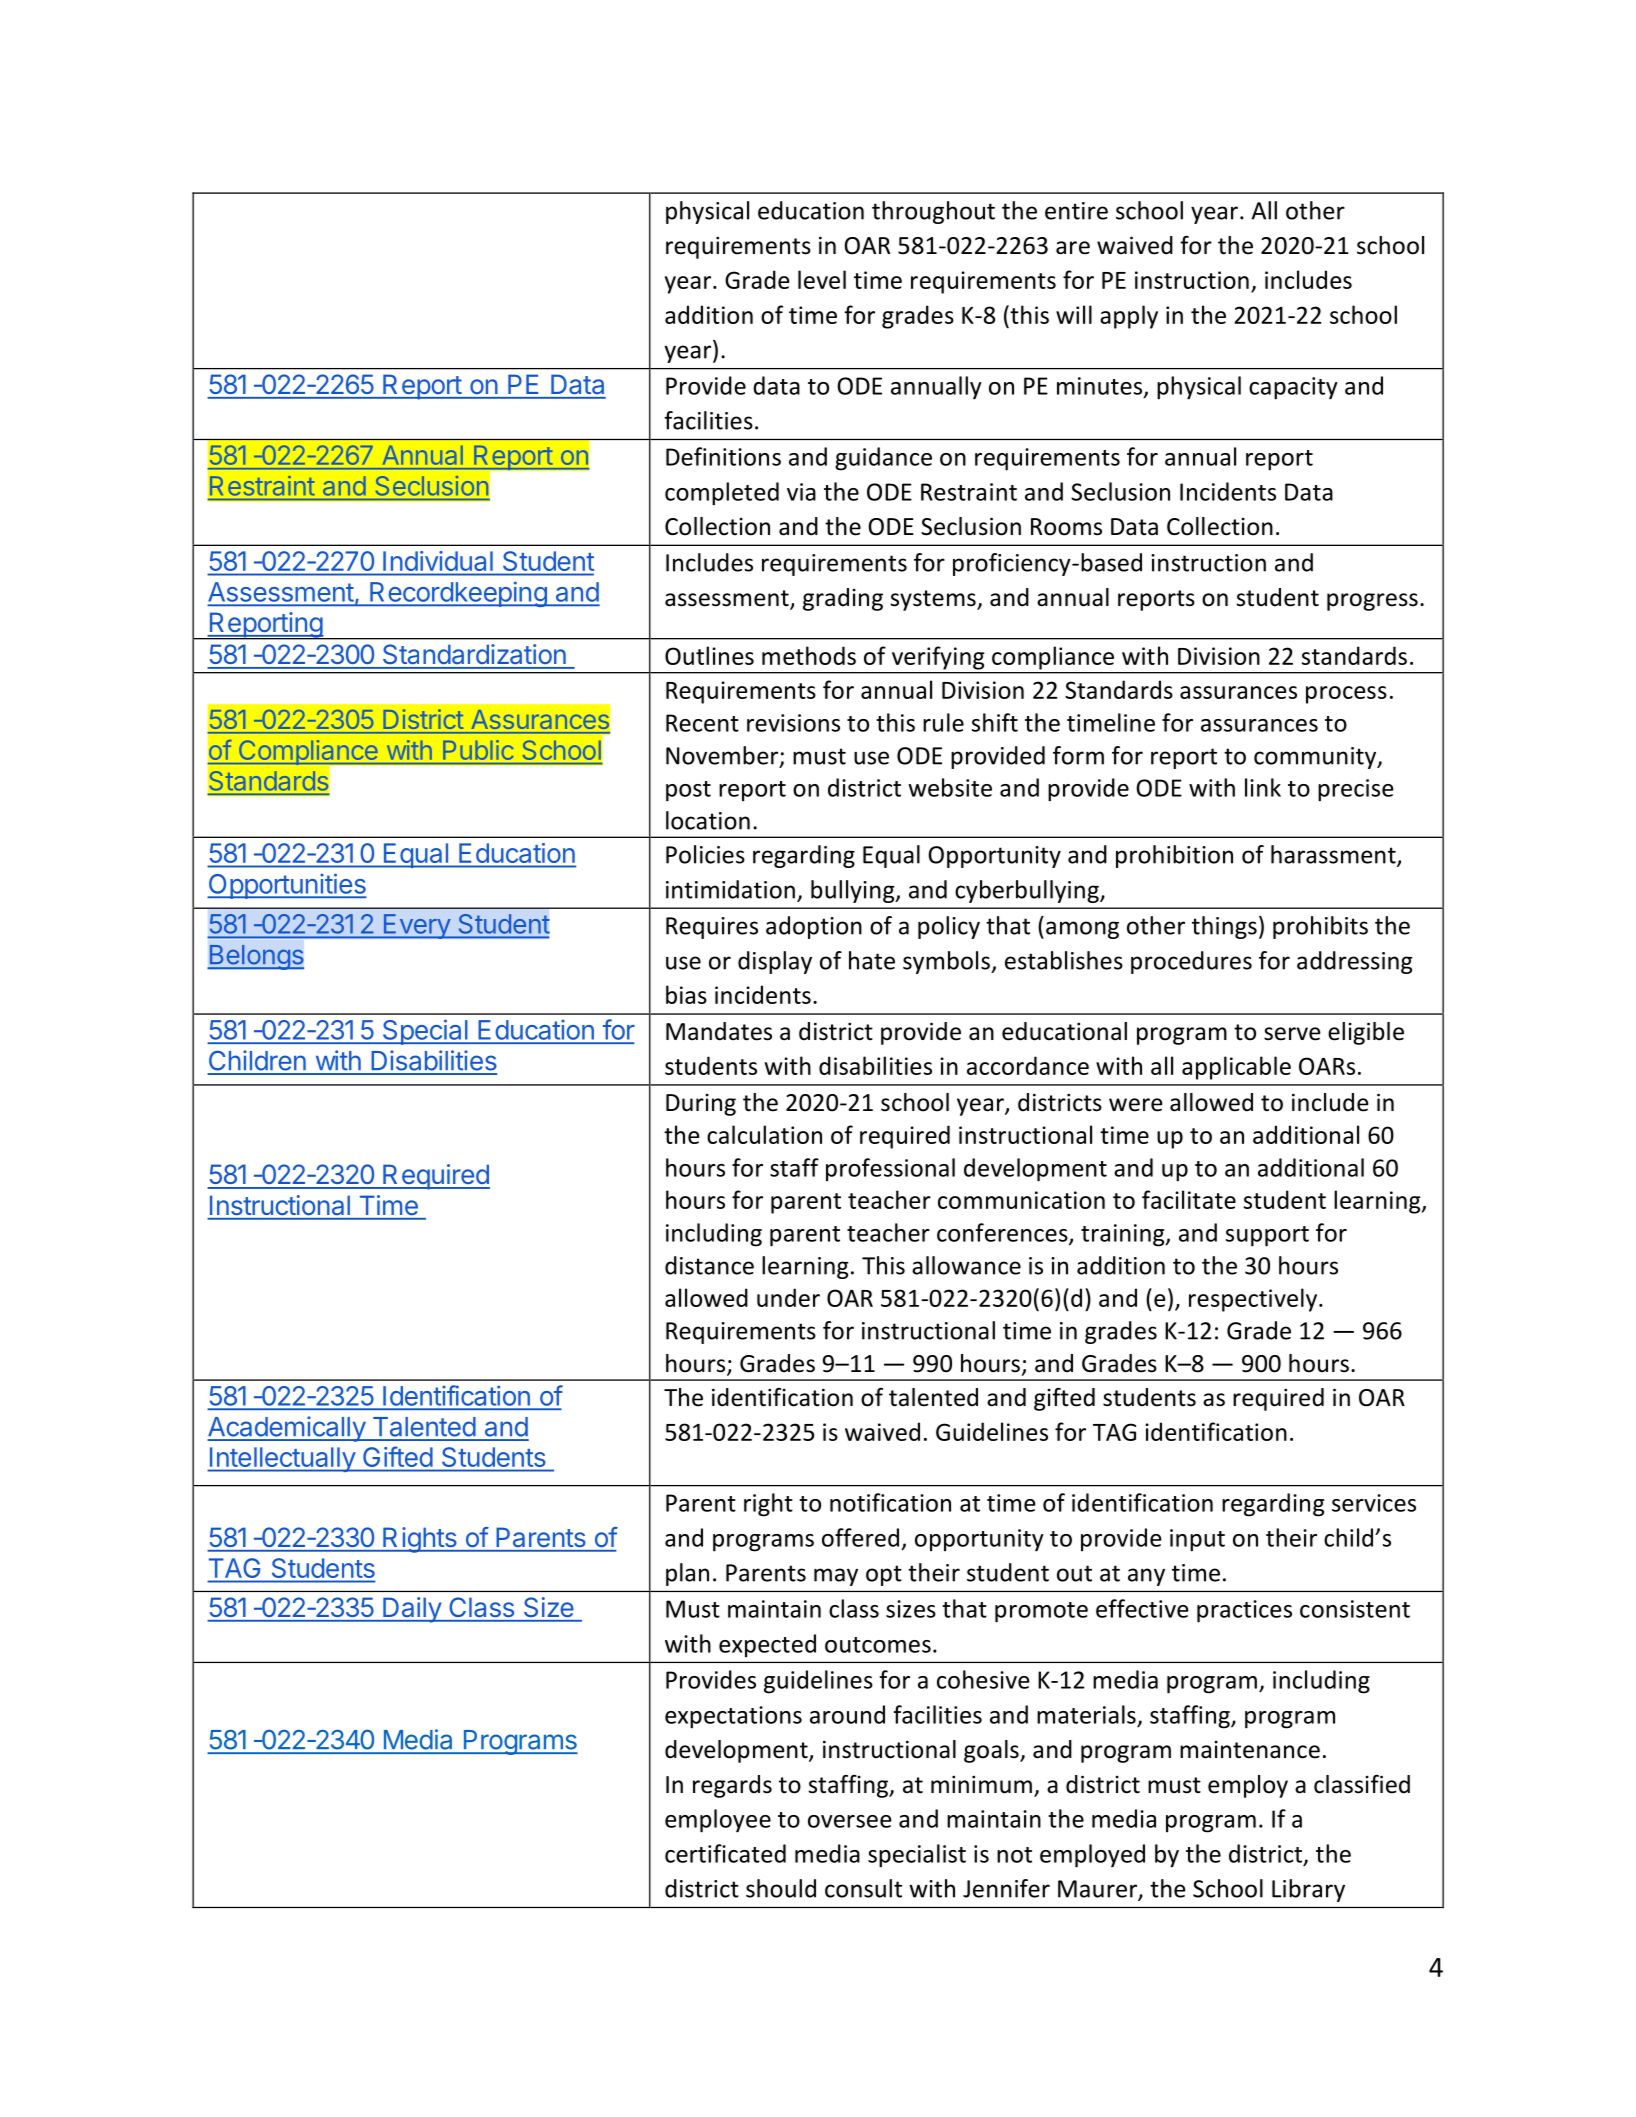 The width and height of the screenshot is (1636, 2117). What do you see at coordinates (809, 655) in the screenshot?
I see `methods` at bounding box center [809, 655].
